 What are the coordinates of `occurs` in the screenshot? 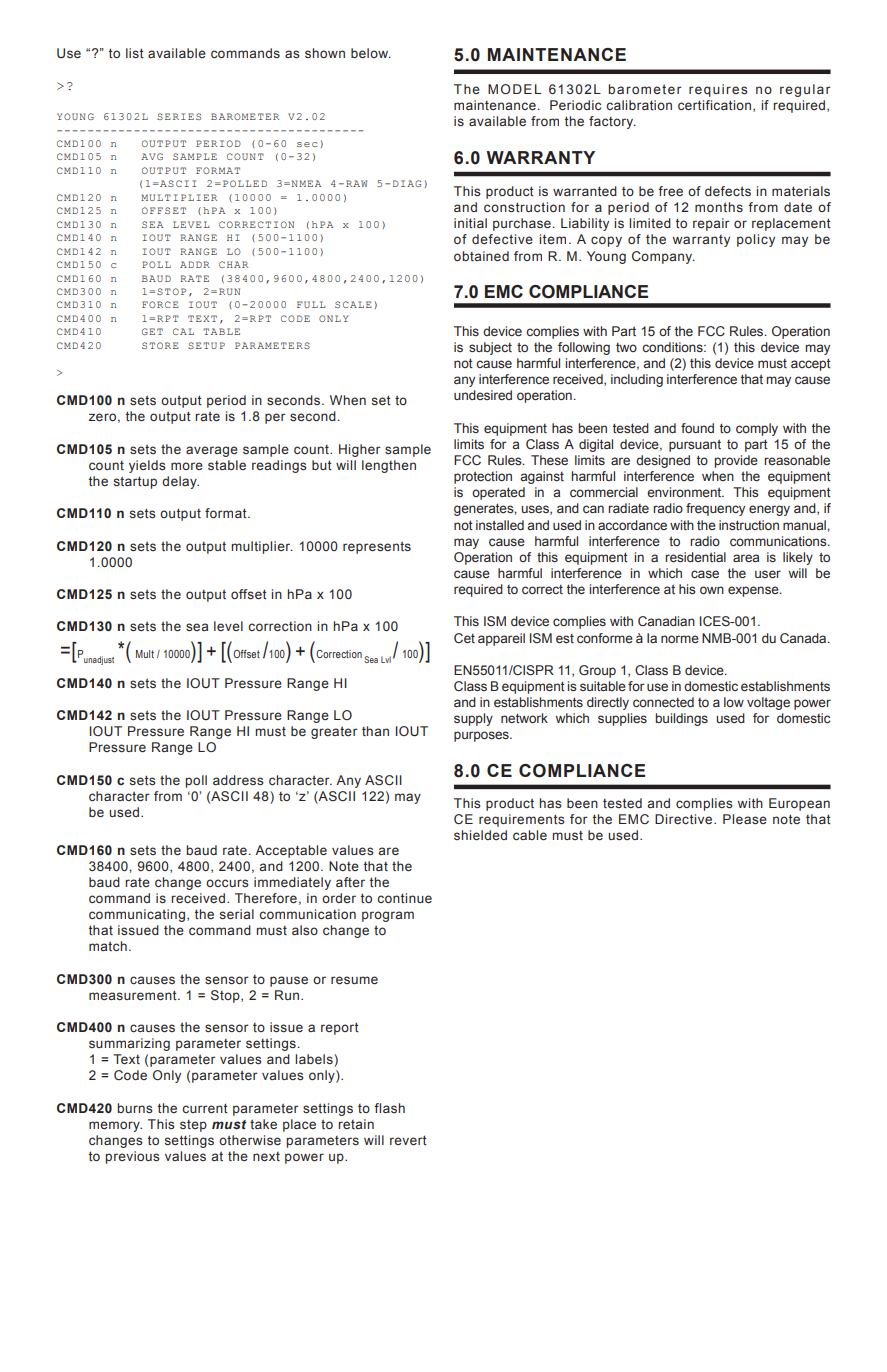 It's located at (227, 883).
